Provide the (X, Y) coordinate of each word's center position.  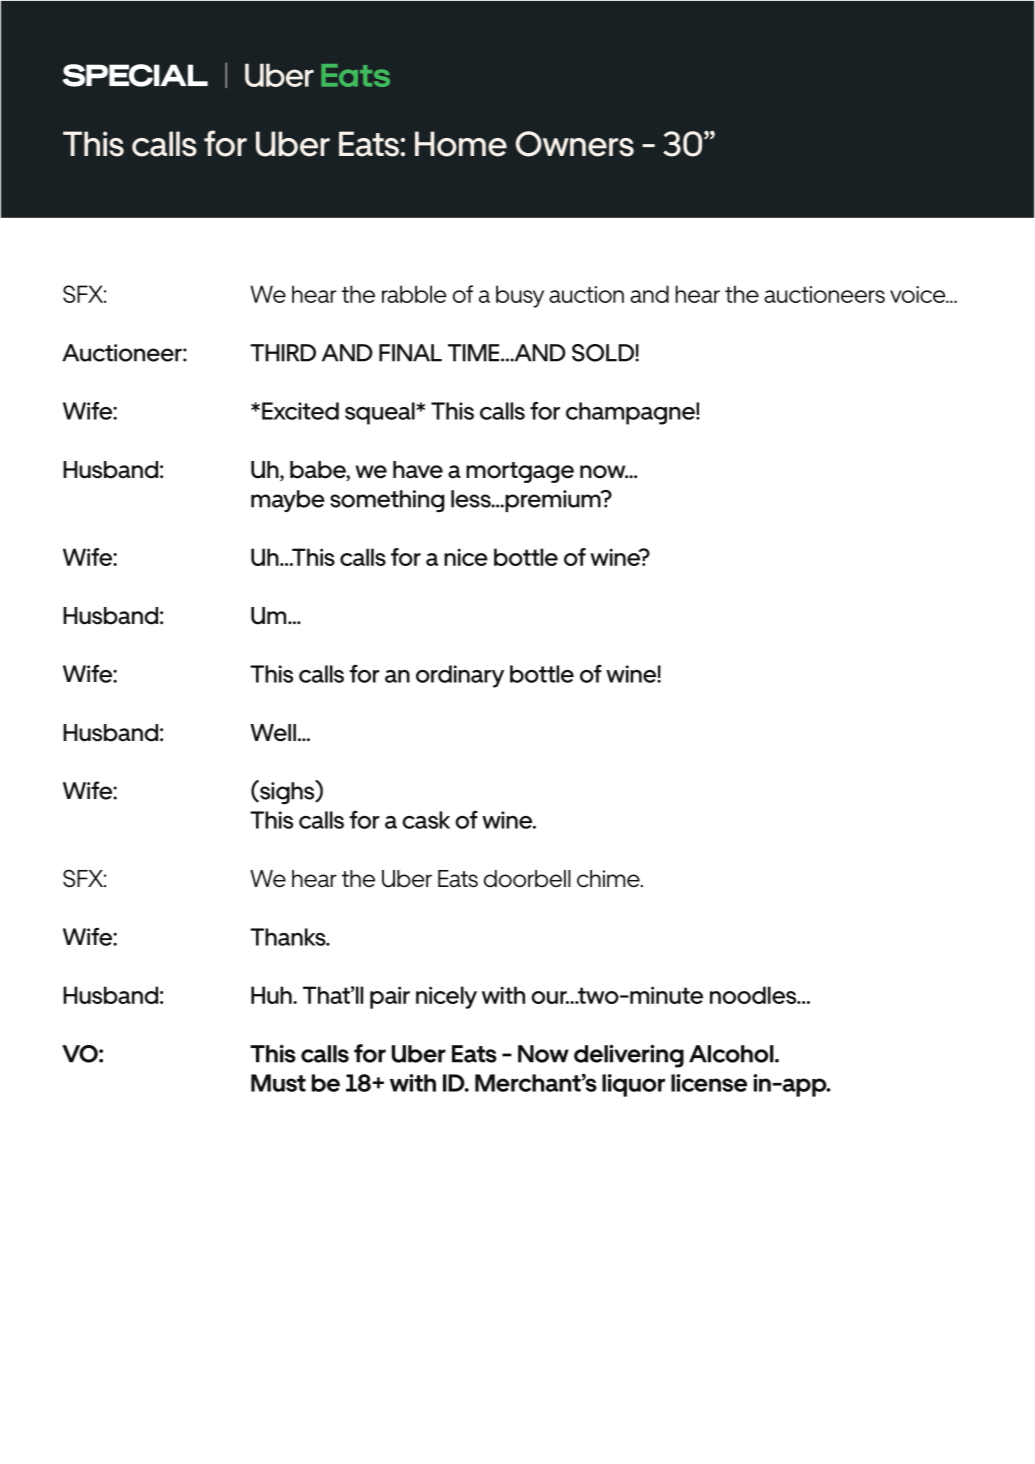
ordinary (460, 676)
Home (461, 144)
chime (609, 879)
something (387, 501)
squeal (381, 413)
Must (278, 1083)
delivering (629, 1056)
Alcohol (732, 1054)
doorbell (527, 879)
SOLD (603, 353)
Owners (575, 144)
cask (426, 820)
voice (919, 294)
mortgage (520, 472)
